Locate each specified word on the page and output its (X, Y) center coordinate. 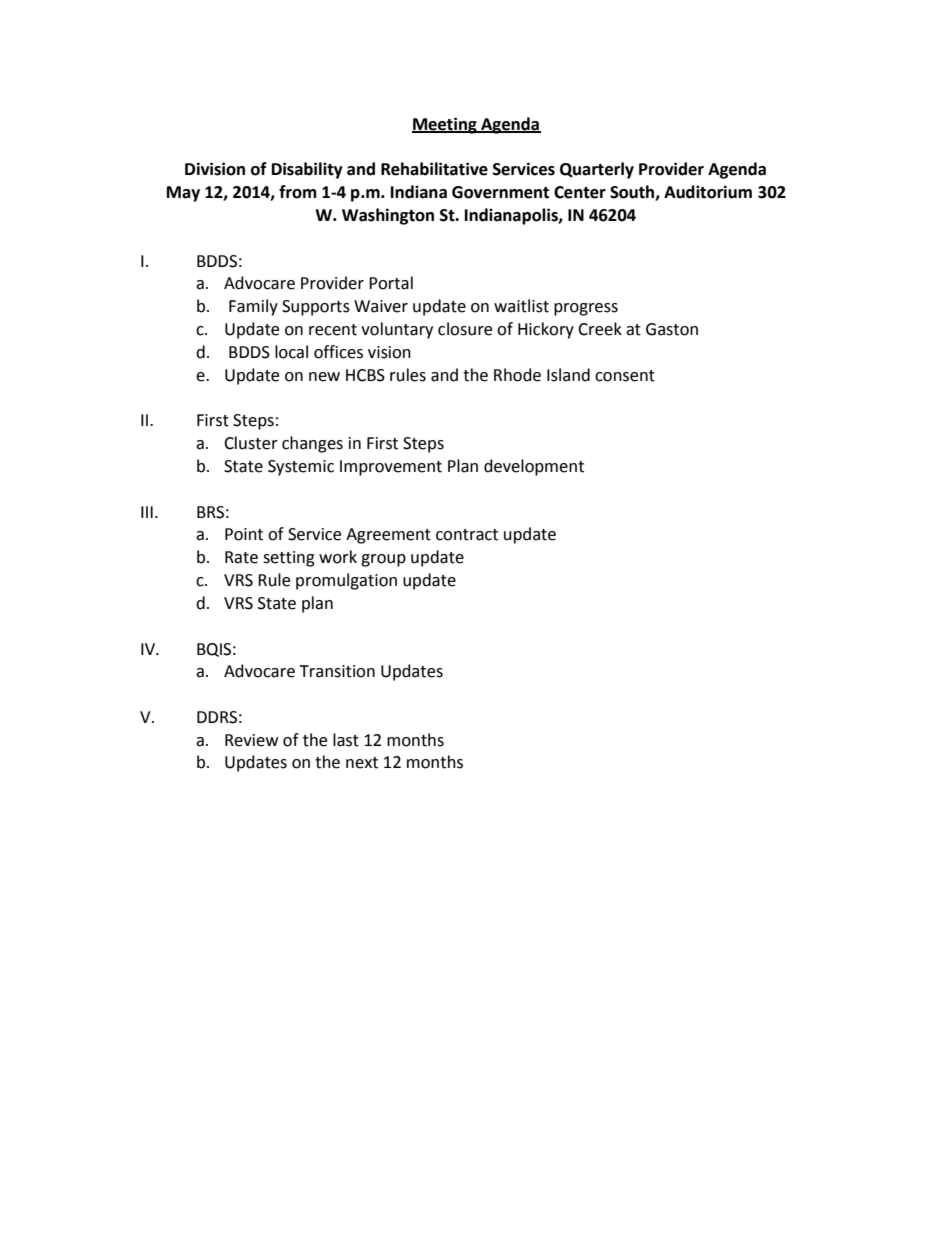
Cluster (251, 443)
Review (251, 740)
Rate (241, 557)
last (346, 740)
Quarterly (597, 170)
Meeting (445, 125)
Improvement (391, 468)
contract (467, 535)
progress (586, 309)
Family (253, 307)
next (362, 763)
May (183, 194)
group (383, 560)
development (534, 467)
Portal (391, 283)
